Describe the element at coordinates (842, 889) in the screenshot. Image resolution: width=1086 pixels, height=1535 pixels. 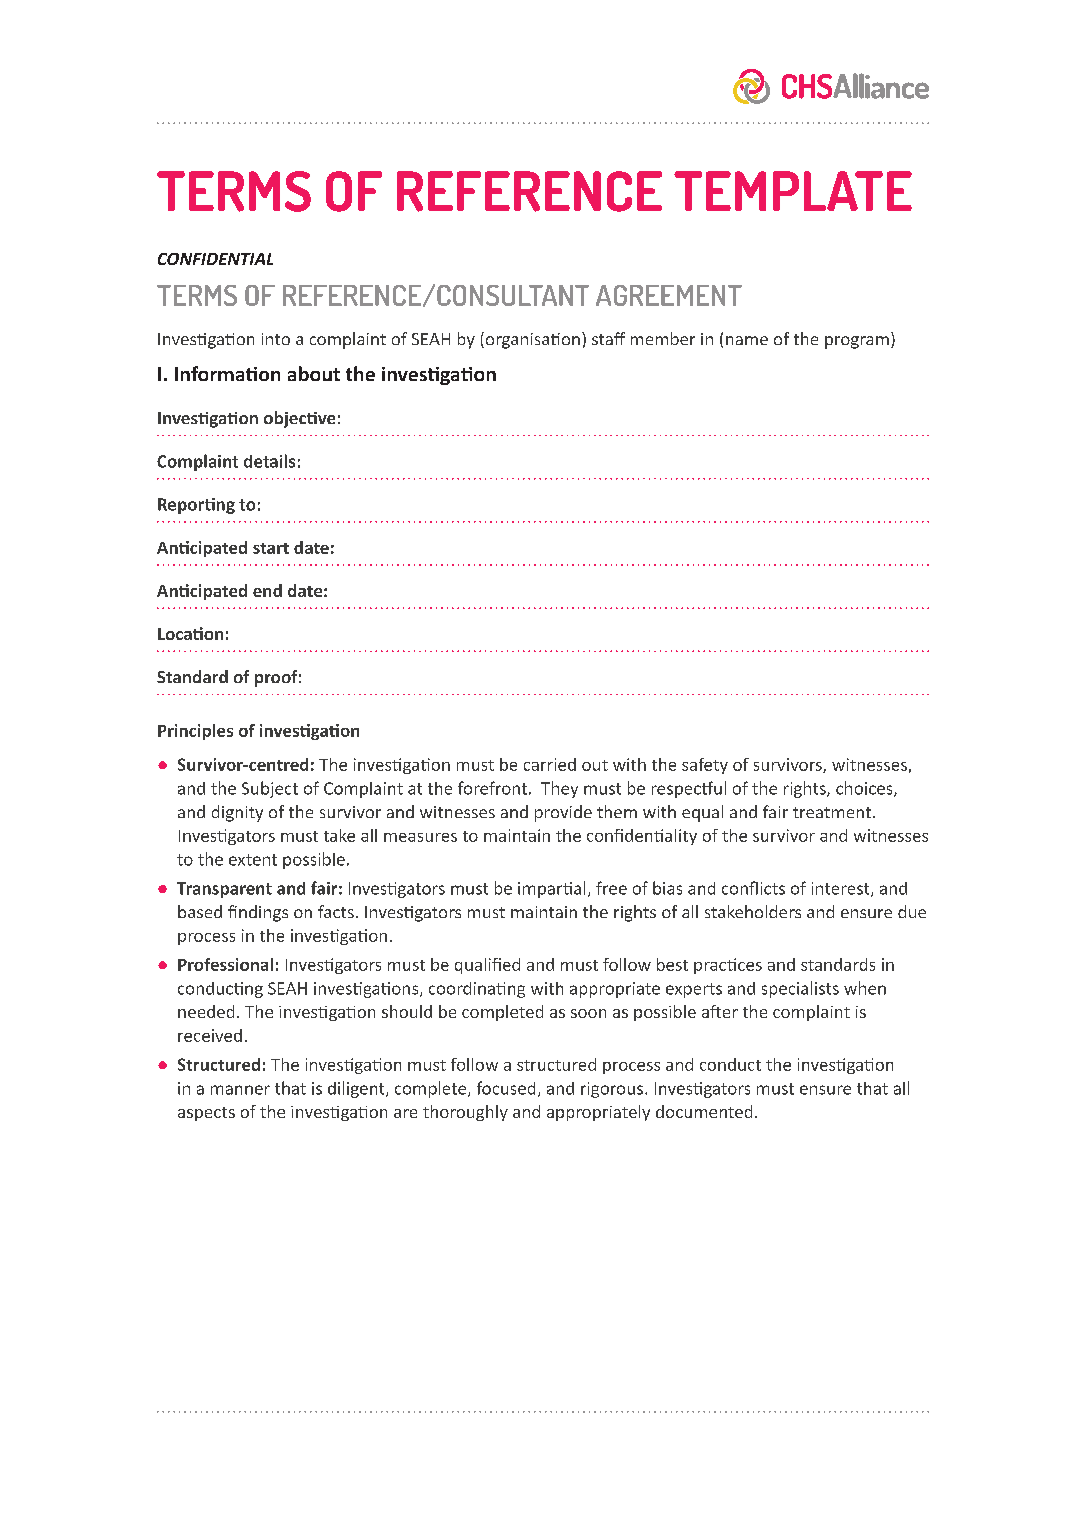
I see `interest` at that location.
